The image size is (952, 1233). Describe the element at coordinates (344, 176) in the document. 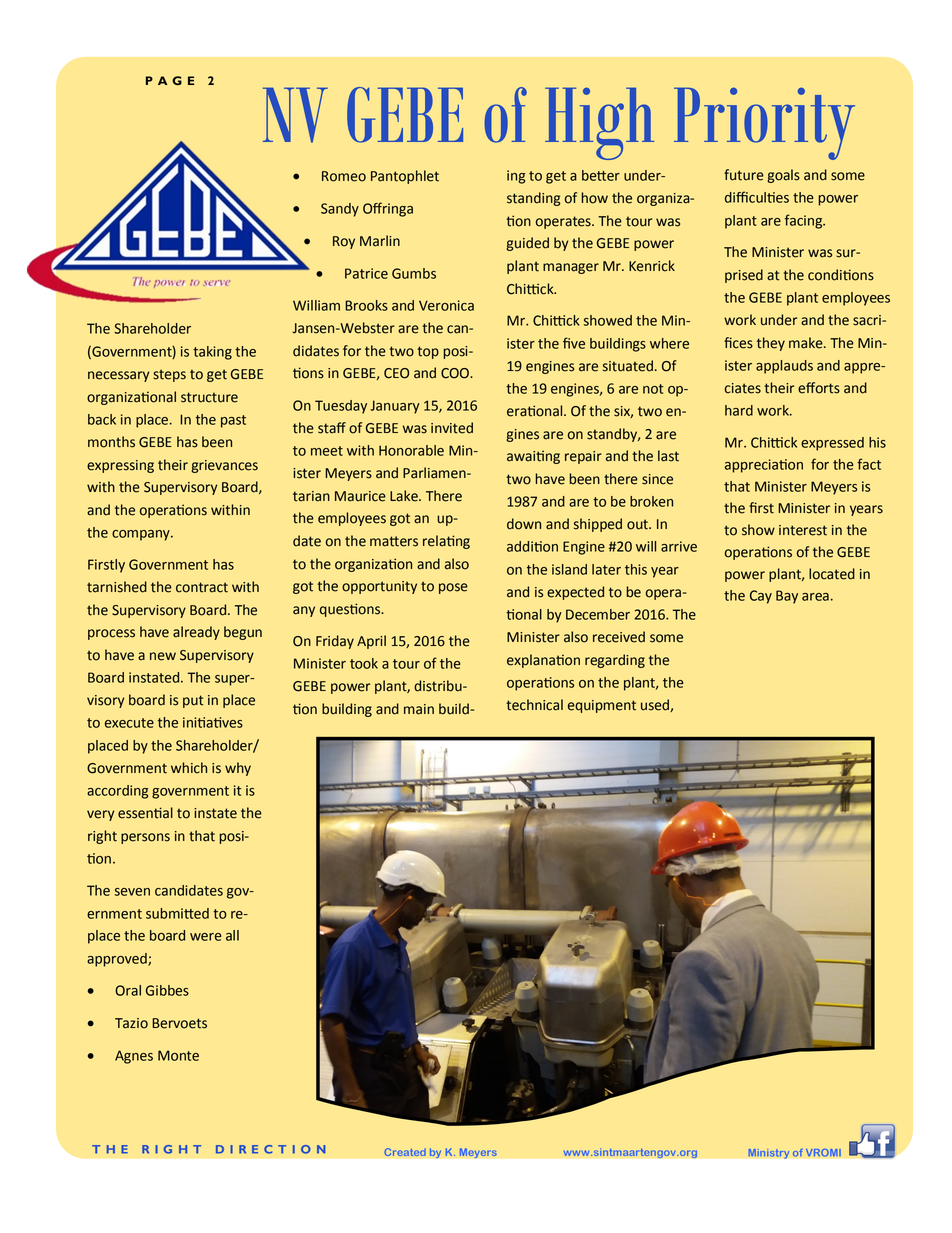

I see `Romeo` at that location.
